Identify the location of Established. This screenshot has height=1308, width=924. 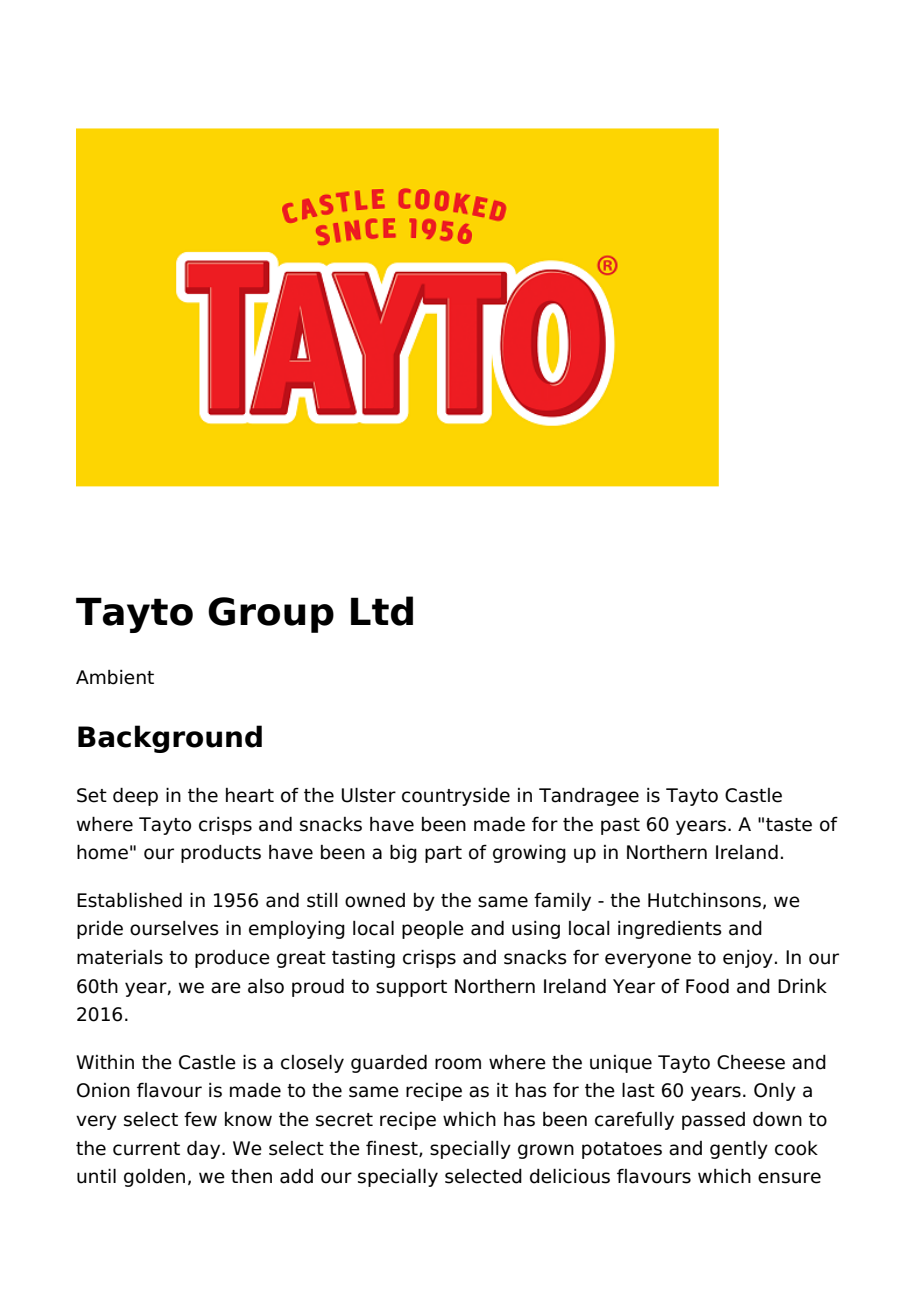
(129, 900).
